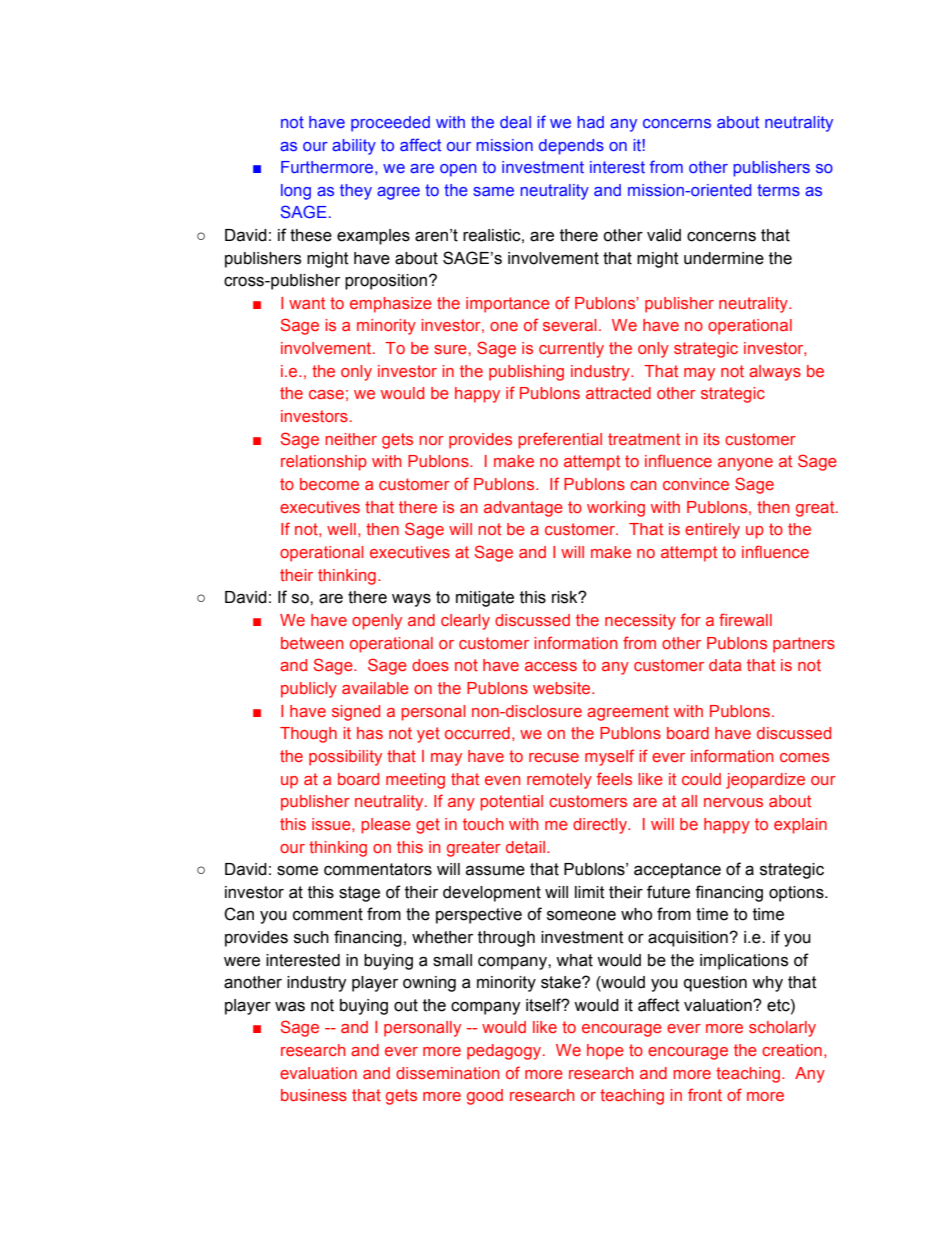 The image size is (952, 1233). Describe the element at coordinates (354, 147) in the document. I see `ability` at that location.
